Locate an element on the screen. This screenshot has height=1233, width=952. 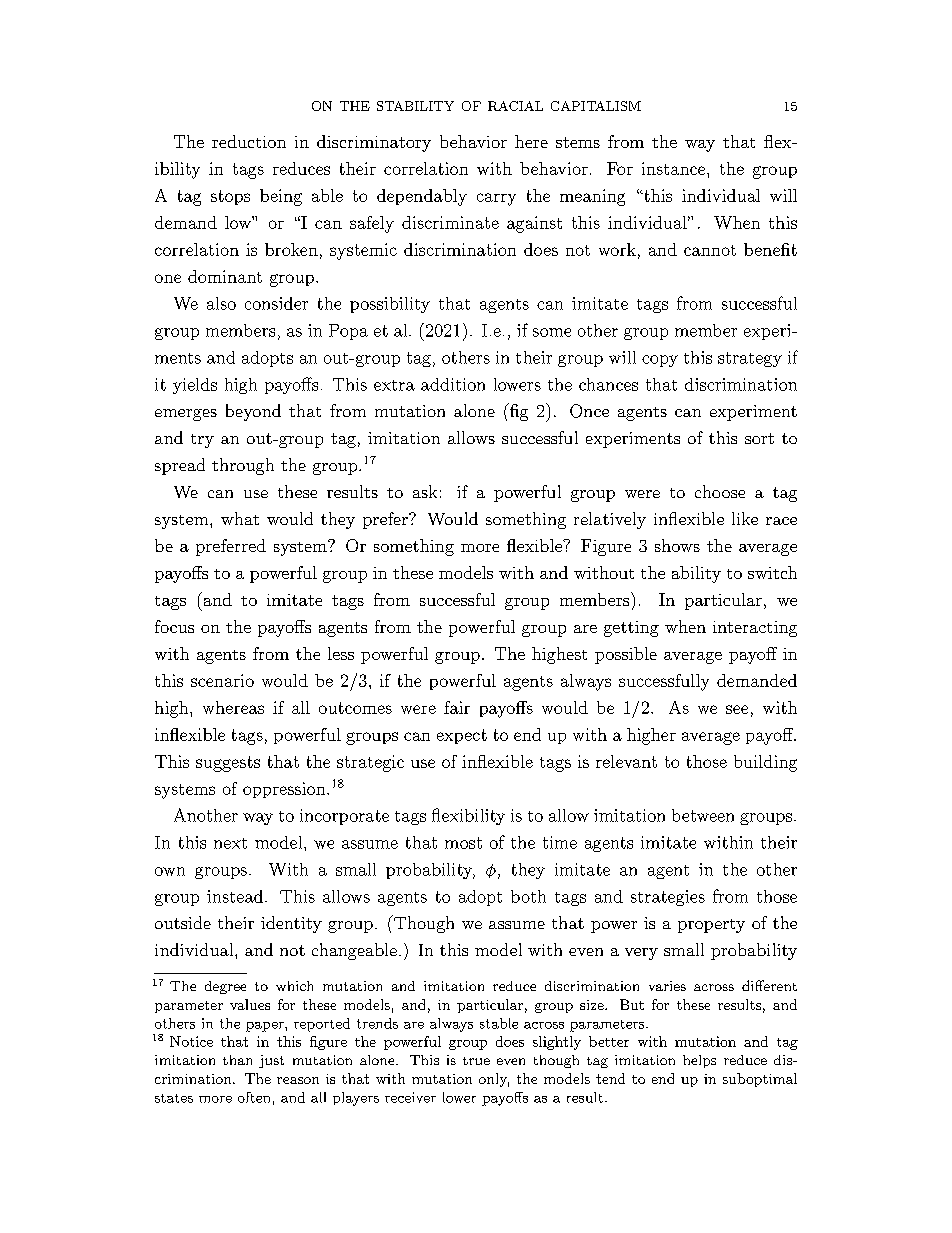
than is located at coordinates (237, 1060).
